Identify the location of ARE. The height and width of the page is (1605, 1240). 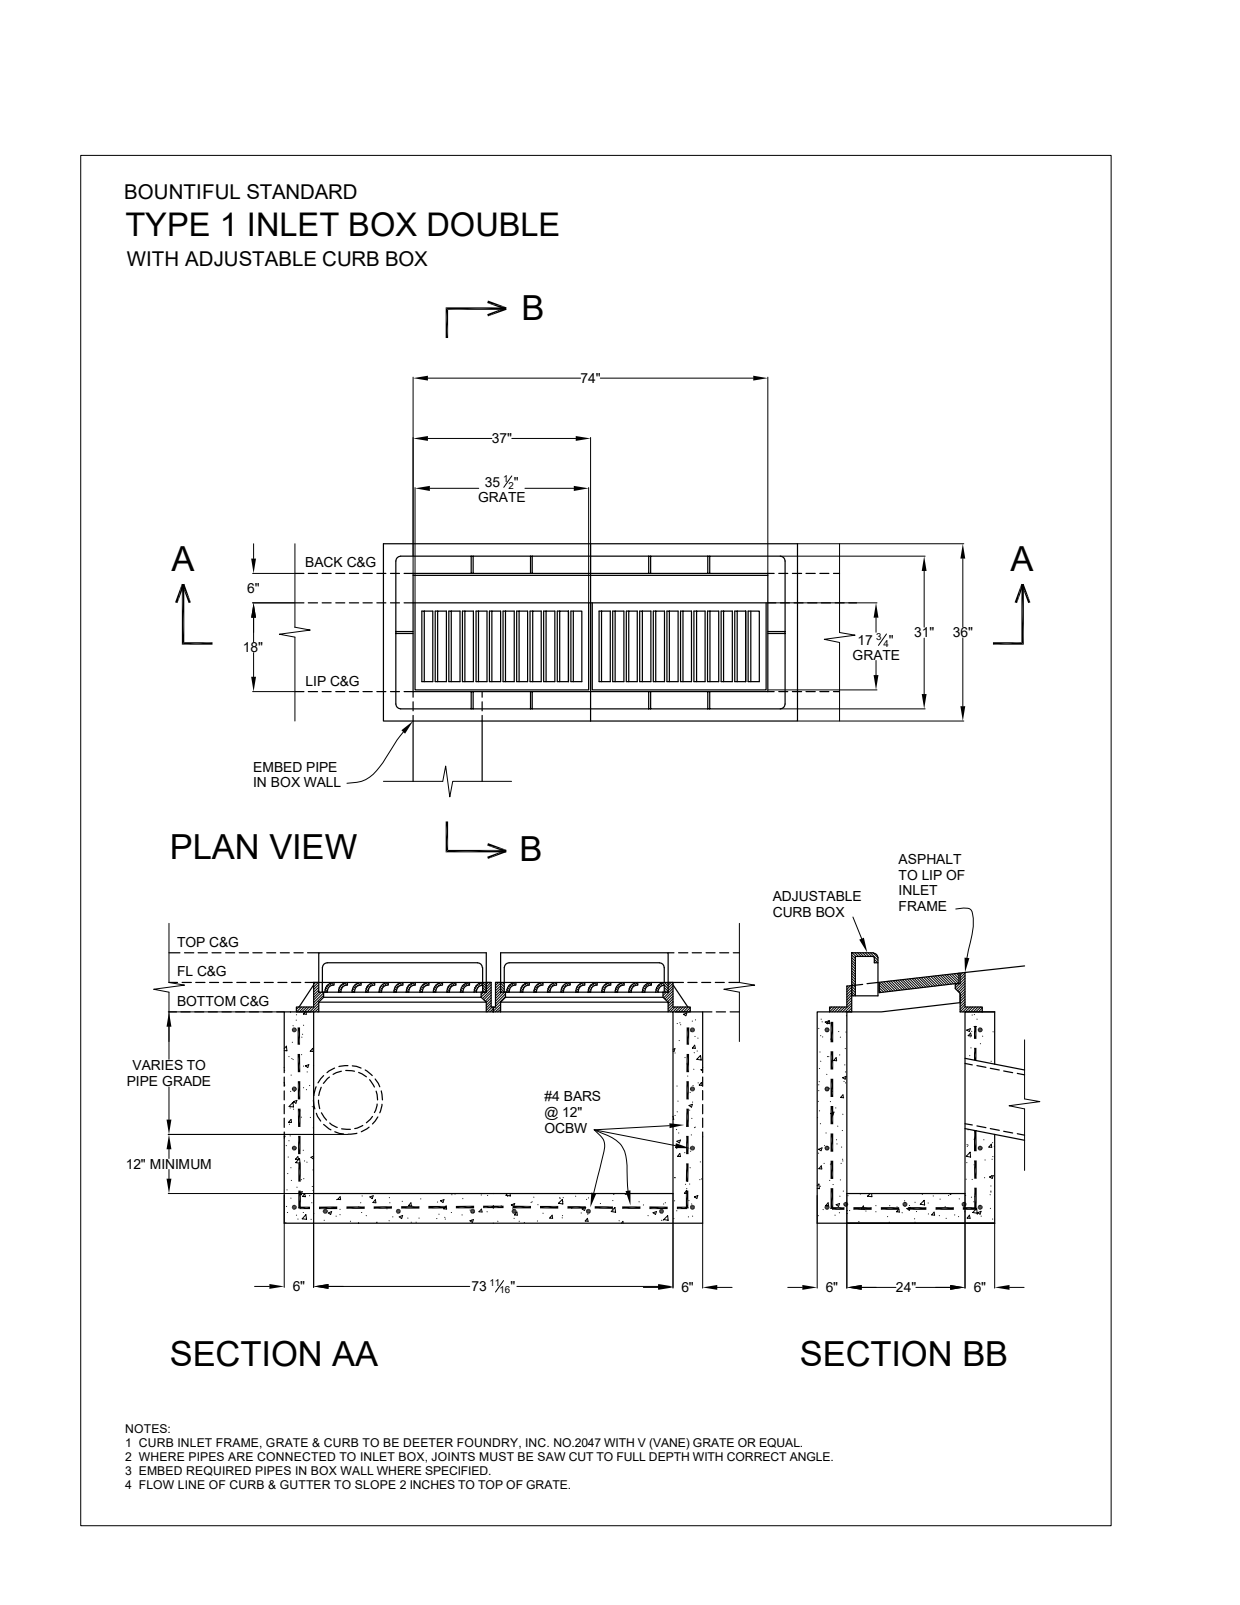
(240, 1456).
